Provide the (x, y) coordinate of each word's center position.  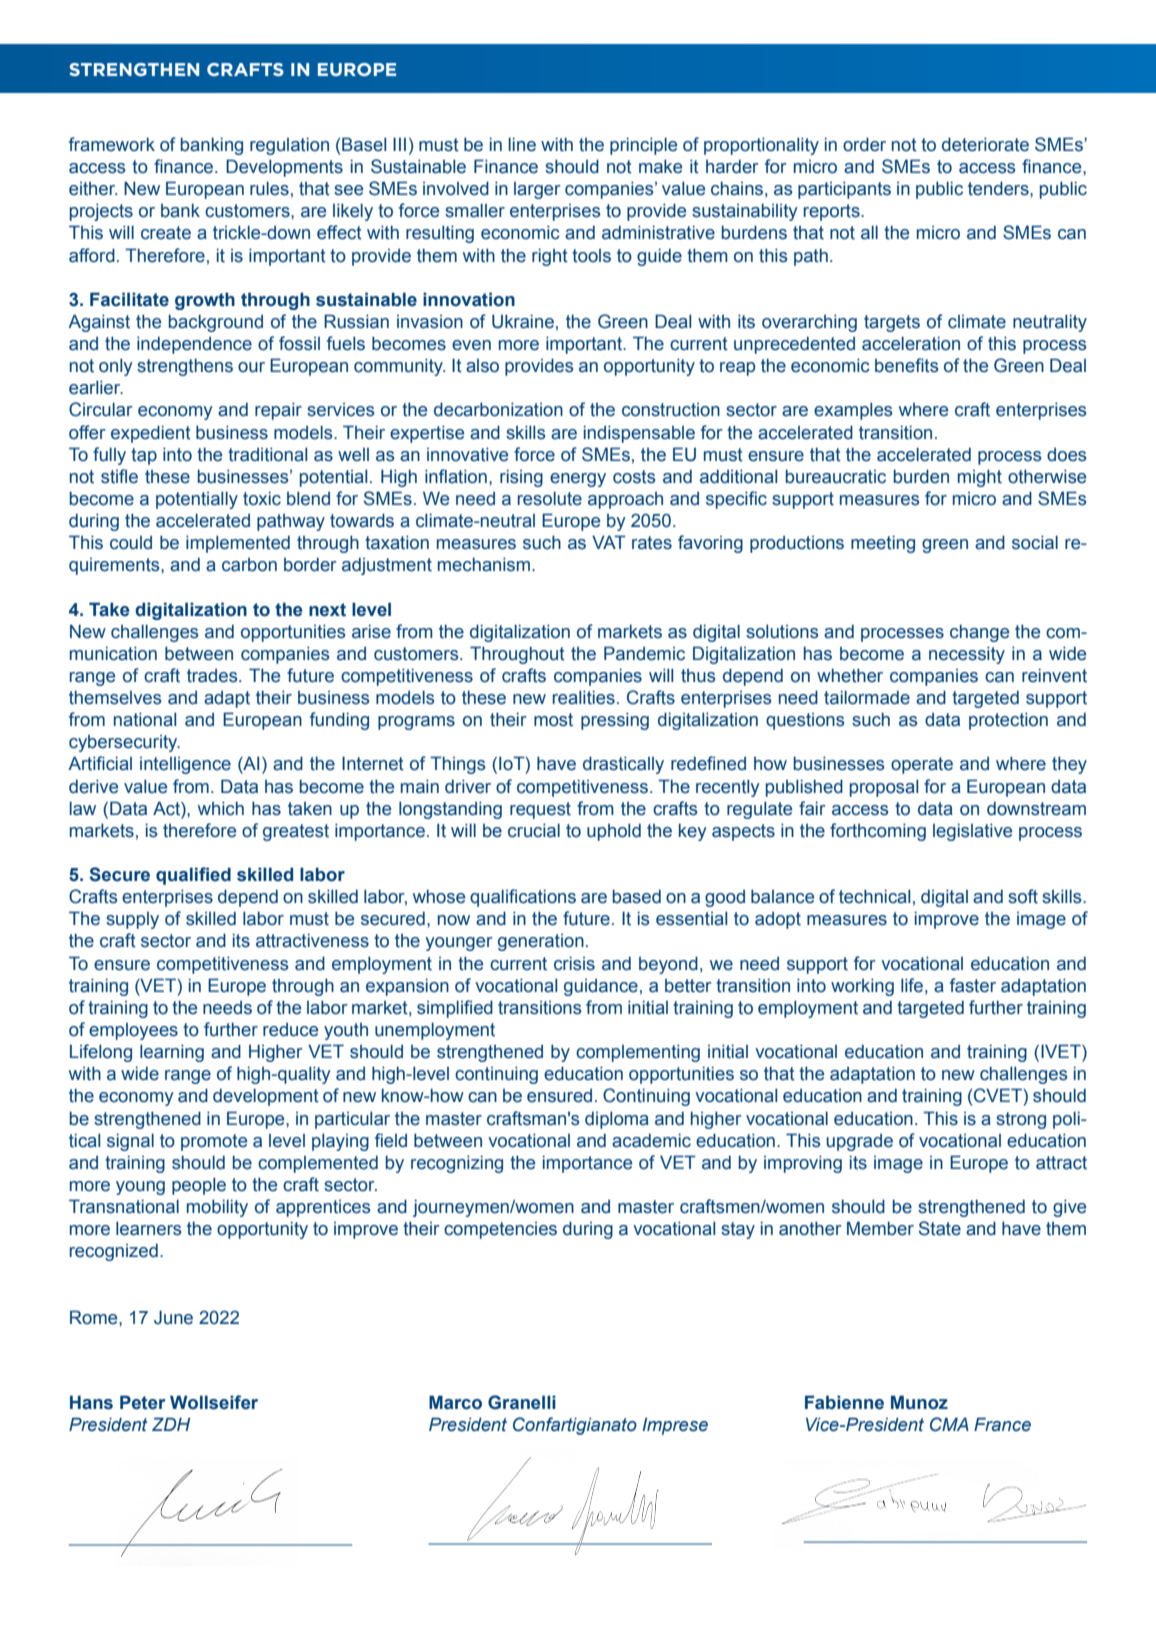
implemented (238, 544)
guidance (601, 987)
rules (269, 188)
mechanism (485, 564)
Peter (143, 1402)
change (979, 633)
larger (537, 190)
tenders (999, 188)
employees (133, 1031)
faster (973, 985)
